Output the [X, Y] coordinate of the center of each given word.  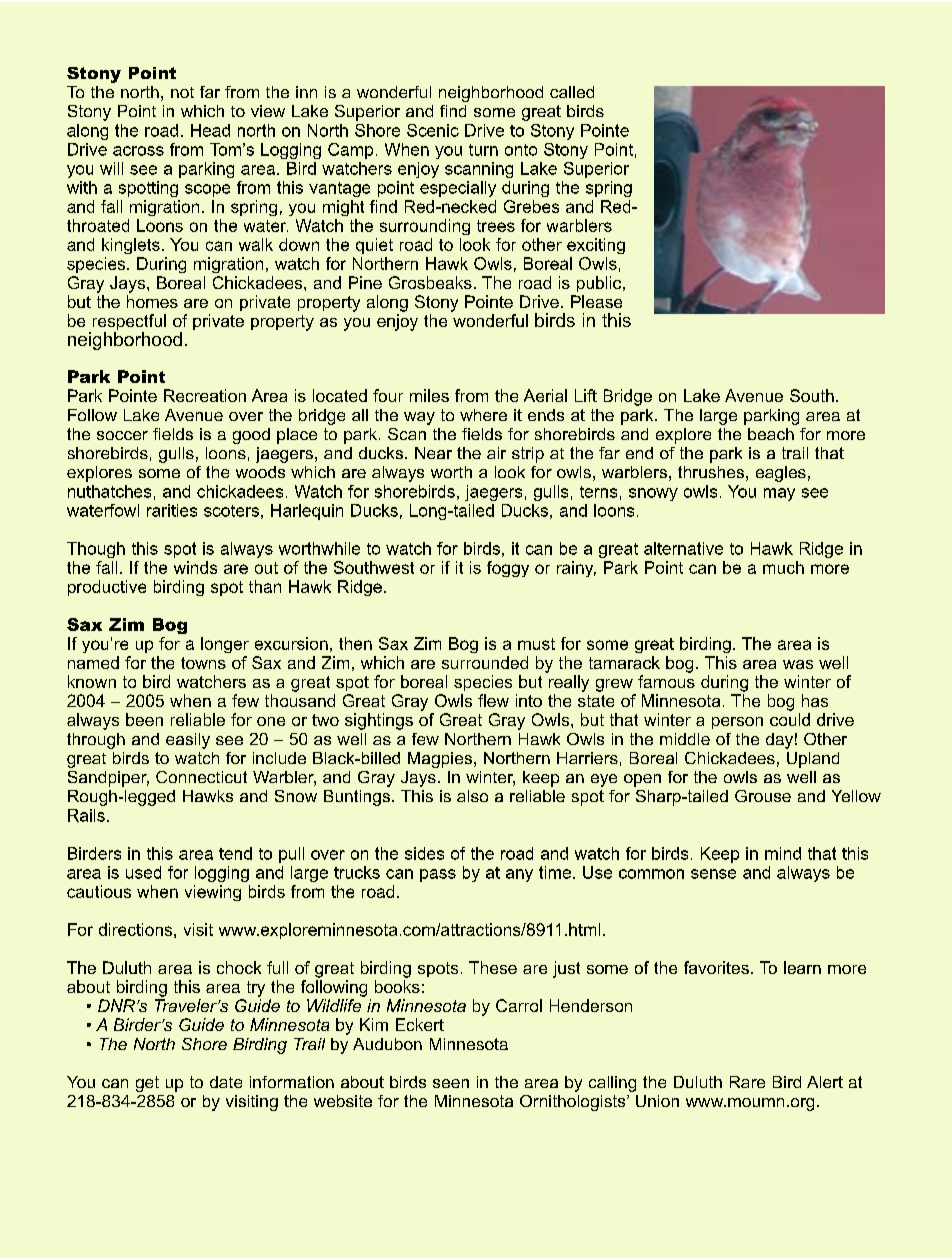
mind [783, 853]
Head [210, 130]
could [790, 719]
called [572, 92]
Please [596, 301]
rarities [172, 510]
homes [152, 301]
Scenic [433, 130]
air [496, 453]
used [143, 872]
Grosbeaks [430, 282]
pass [438, 875]
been [144, 719]
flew [493, 700]
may [779, 494]
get [147, 1084]
